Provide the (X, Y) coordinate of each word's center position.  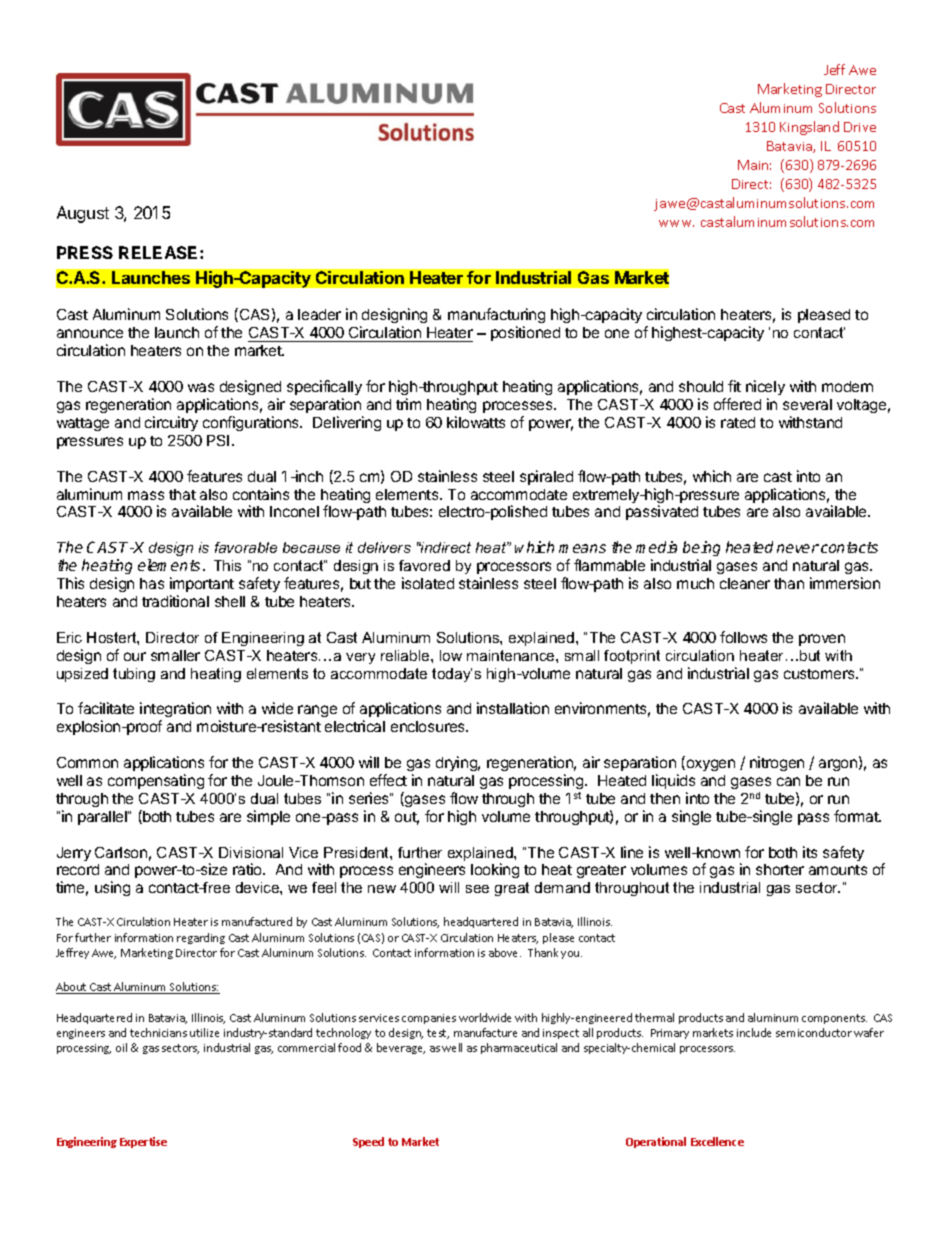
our (135, 656)
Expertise (143, 1142)
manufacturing (496, 317)
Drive (860, 127)
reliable (406, 655)
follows (743, 637)
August (83, 214)
